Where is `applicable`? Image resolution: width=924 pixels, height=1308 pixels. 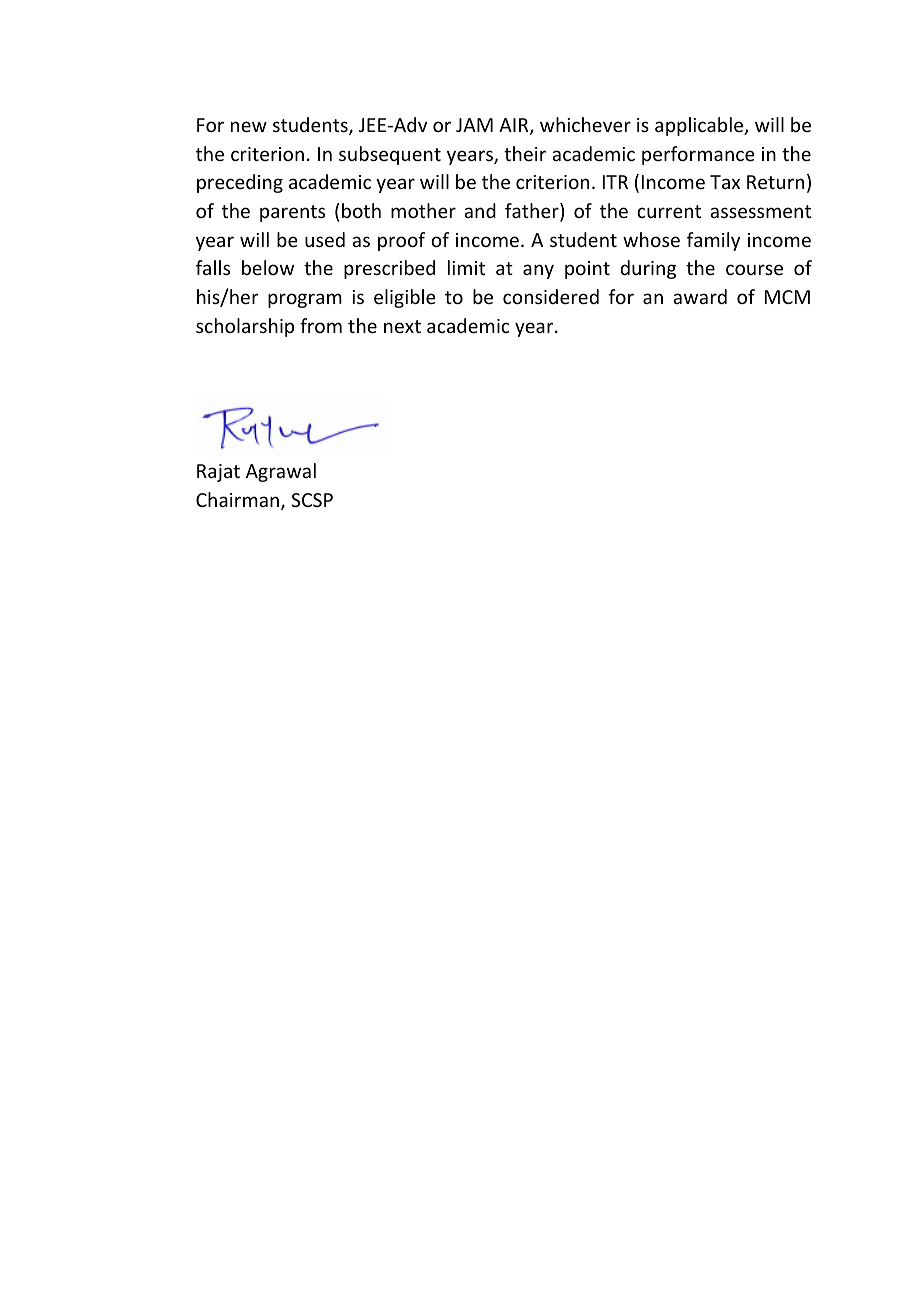
applicable is located at coordinates (700, 126).
